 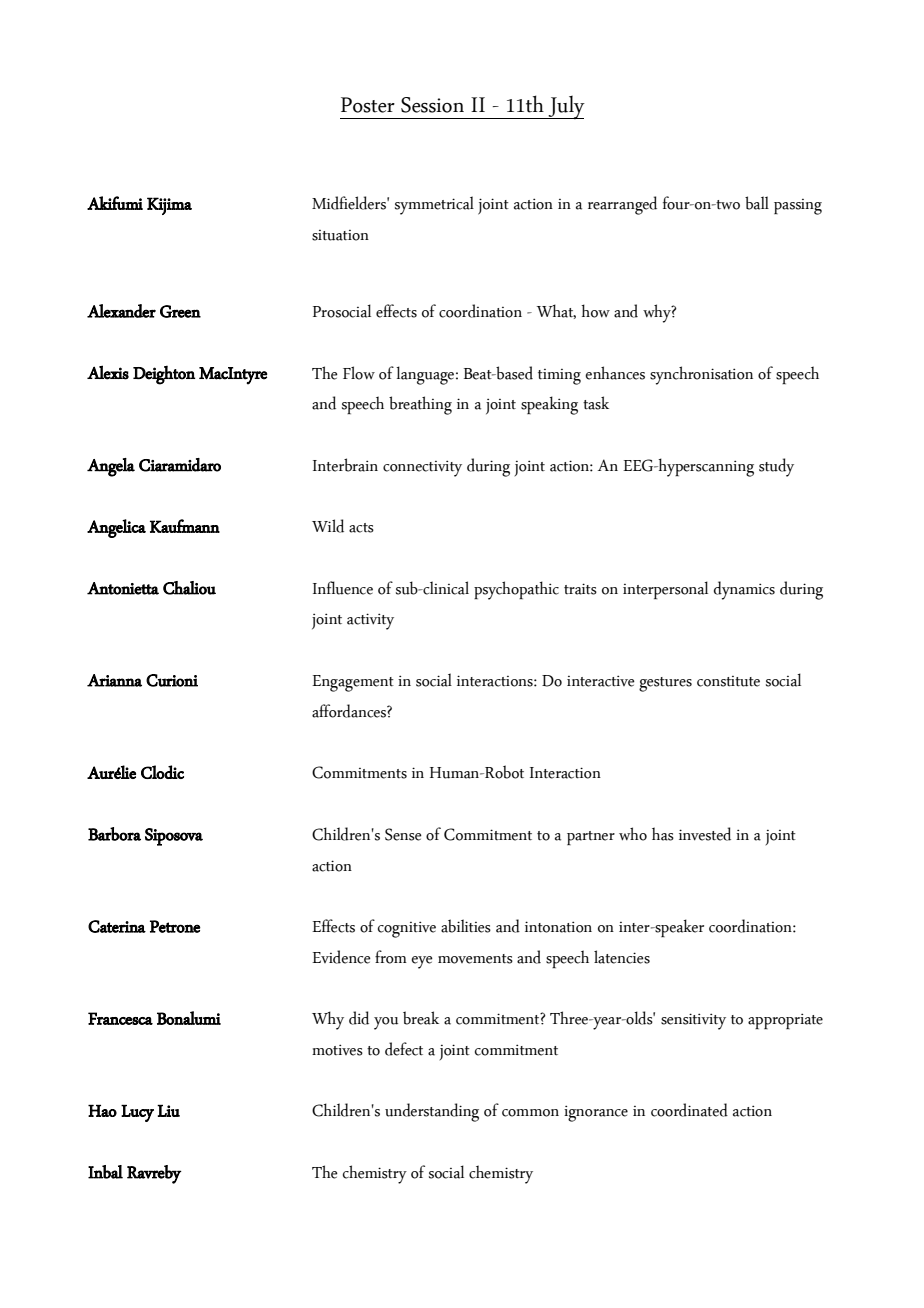 What do you see at coordinates (432, 1112) in the image?
I see `understanding` at bounding box center [432, 1112].
